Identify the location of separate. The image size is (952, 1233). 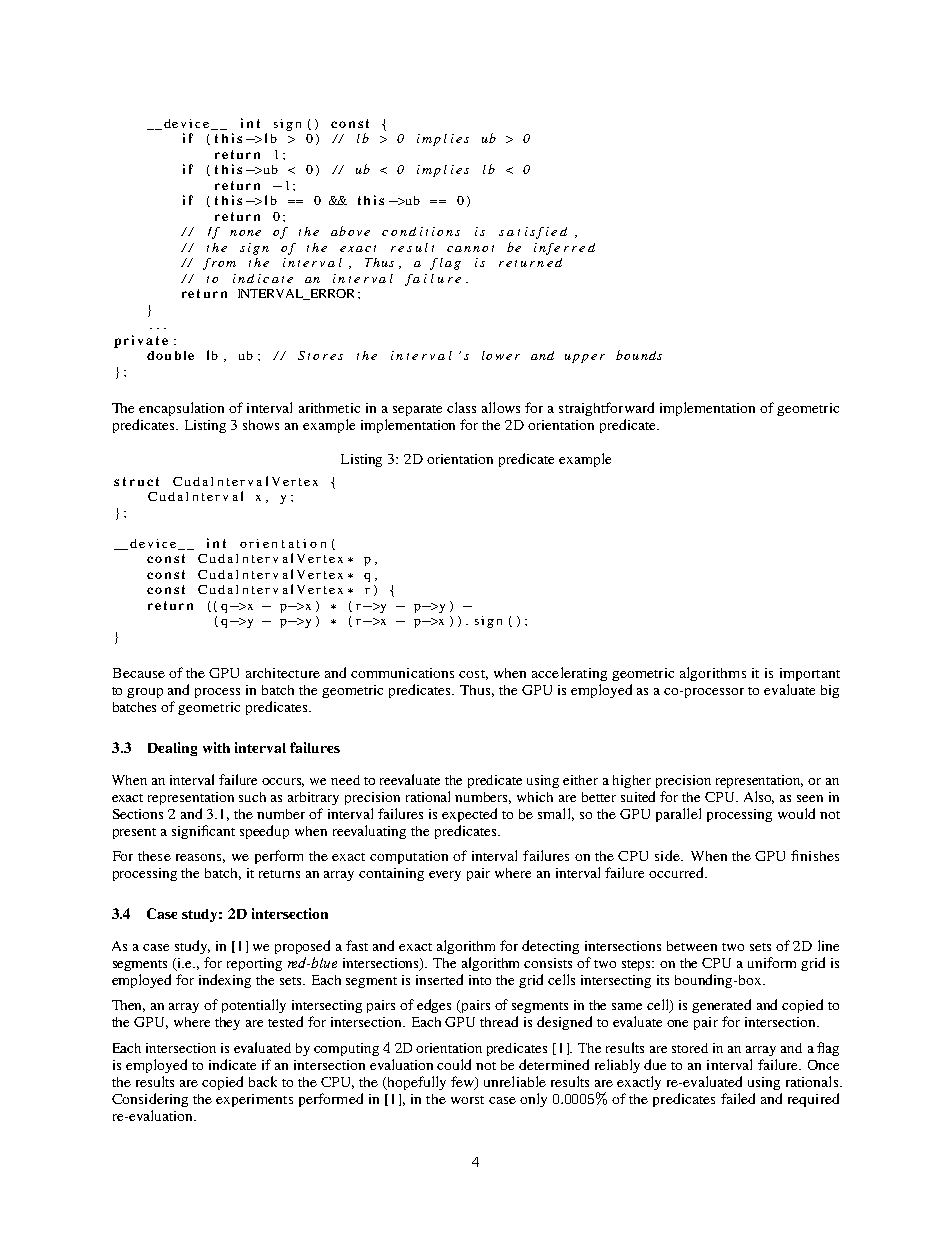
(417, 410).
